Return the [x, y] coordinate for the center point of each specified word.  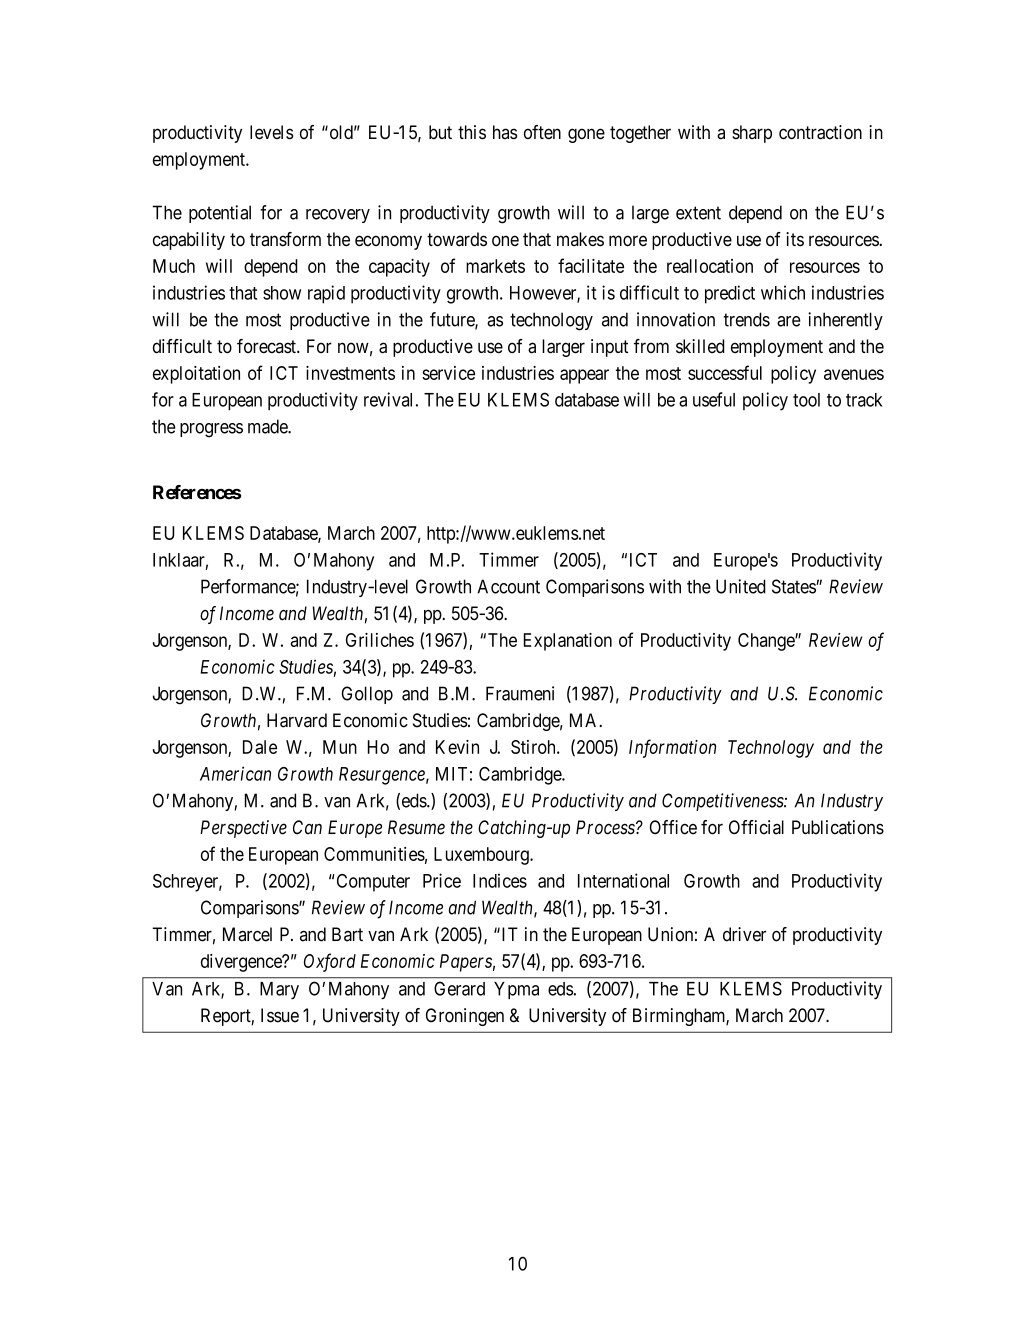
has [505, 132]
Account [508, 586]
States [794, 586]
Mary [279, 991]
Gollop [367, 695]
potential [220, 214]
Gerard [459, 988]
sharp [752, 134]
